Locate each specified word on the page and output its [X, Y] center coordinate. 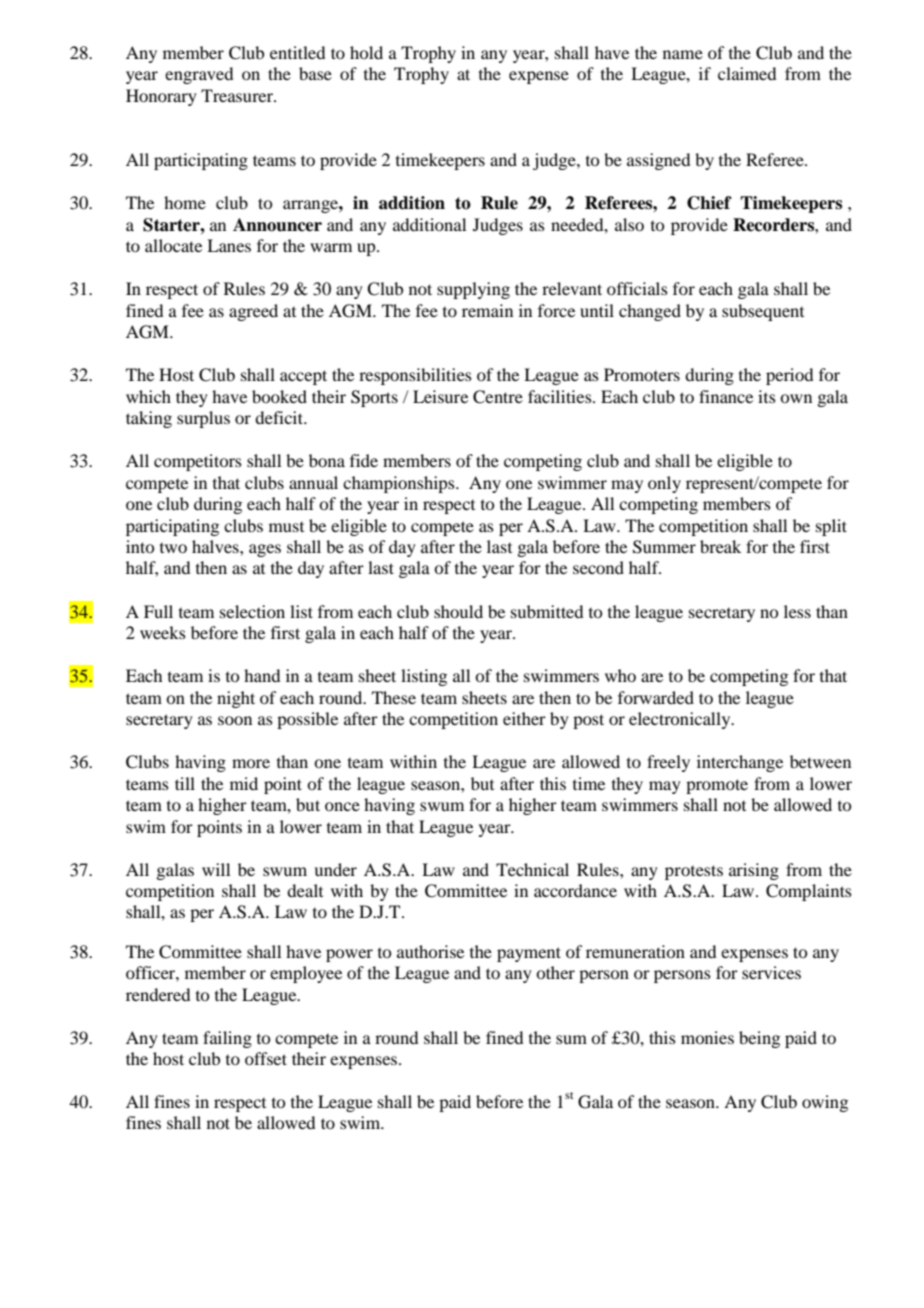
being [759, 1039]
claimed [747, 73]
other [555, 972]
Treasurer [238, 95]
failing [227, 1039]
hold [366, 52]
